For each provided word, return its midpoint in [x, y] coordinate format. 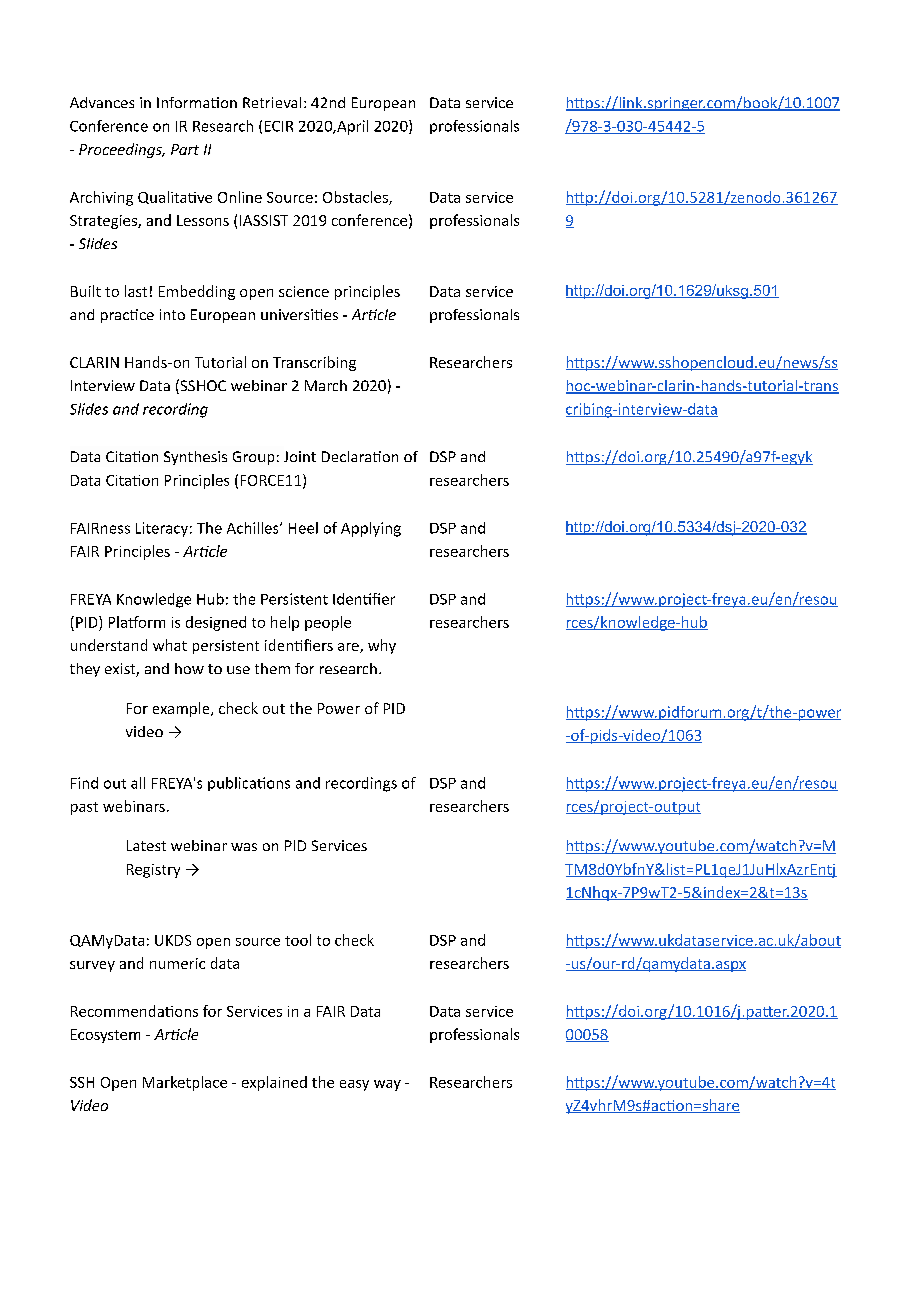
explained [274, 1083]
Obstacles [356, 198]
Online [240, 197]
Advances [102, 102]
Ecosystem [105, 1036]
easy [354, 1085]
